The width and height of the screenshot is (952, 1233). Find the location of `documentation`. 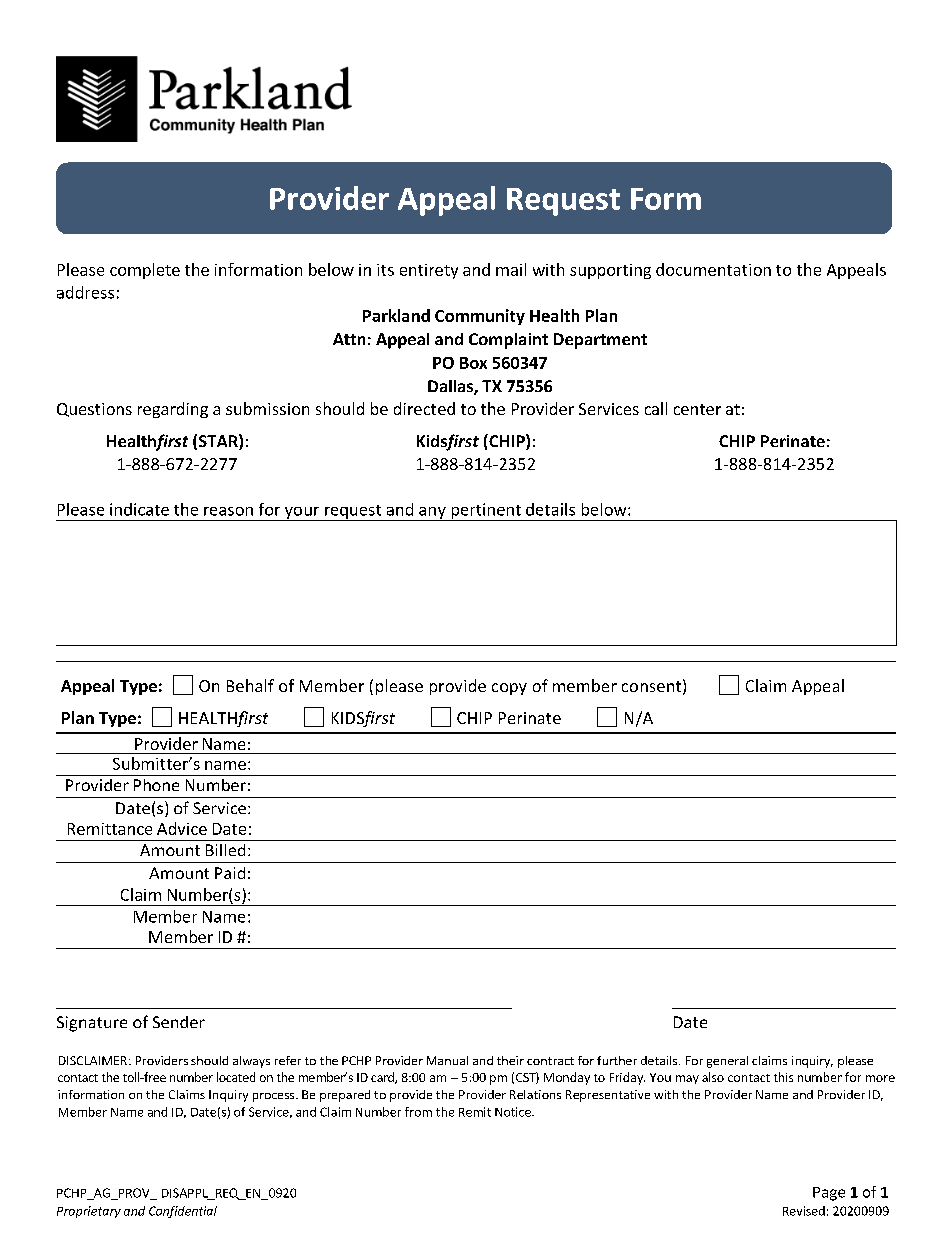

documentation is located at coordinates (713, 269).
